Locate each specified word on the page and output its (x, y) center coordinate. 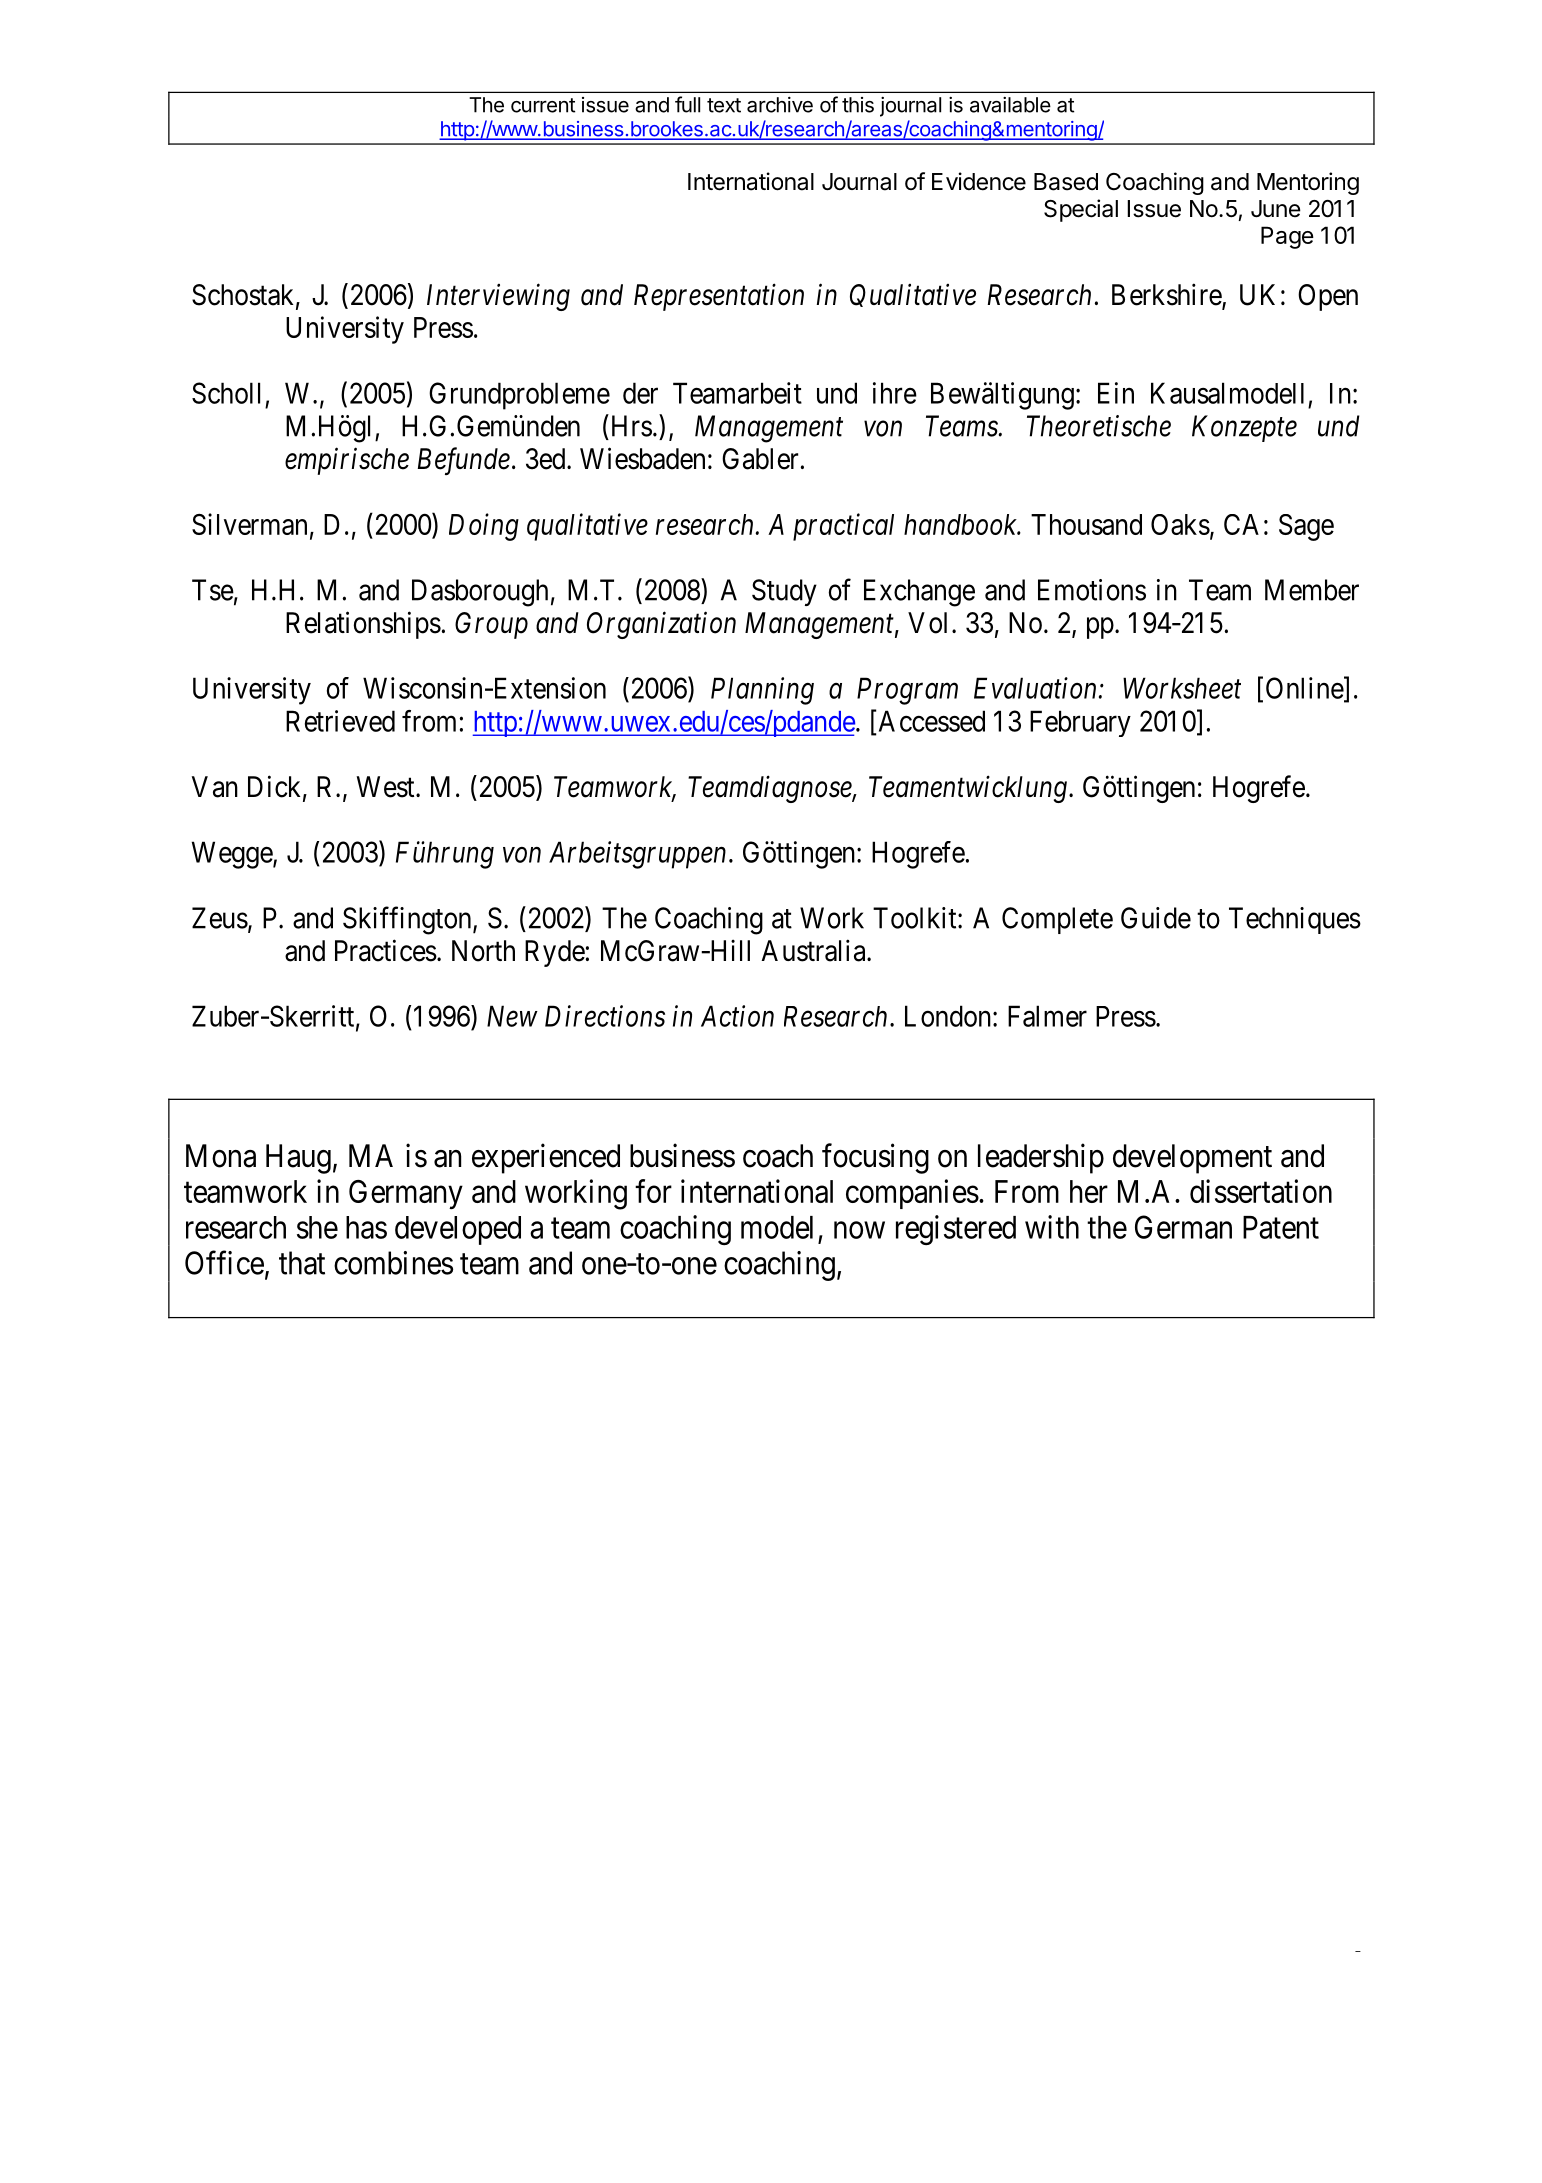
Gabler (760, 459)
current (543, 105)
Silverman (249, 524)
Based (1066, 182)
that (302, 1263)
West (386, 787)
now (859, 1230)
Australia (814, 950)
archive (780, 105)
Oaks (1180, 524)
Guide (1156, 918)
